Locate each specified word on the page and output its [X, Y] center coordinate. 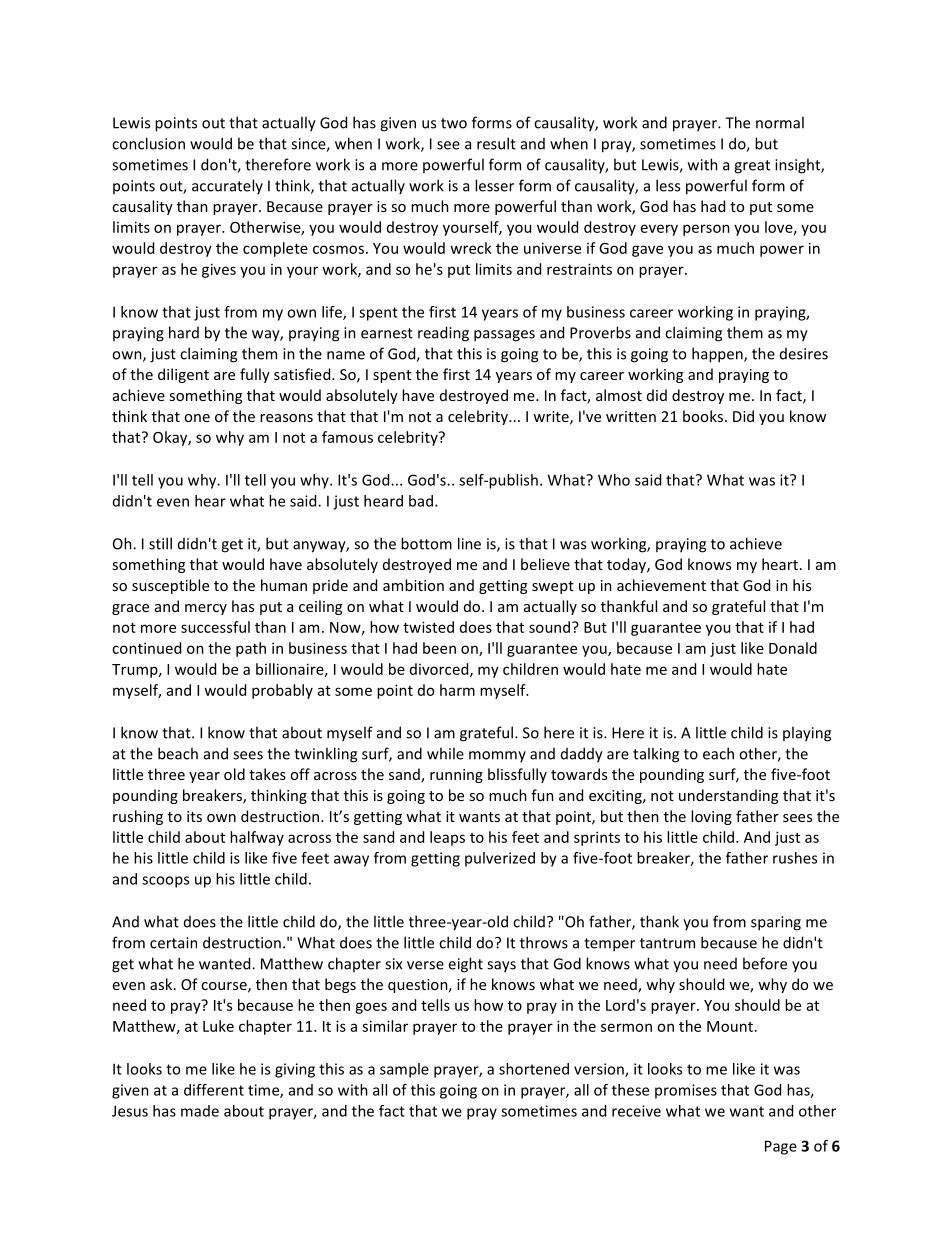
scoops [165, 882]
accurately [227, 186]
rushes [795, 858]
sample [404, 1070]
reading [443, 334]
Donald [793, 648]
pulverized [500, 859]
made [200, 1111]
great [752, 167]
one [197, 418]
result [496, 143]
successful [215, 627]
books [704, 416]
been [439, 648]
